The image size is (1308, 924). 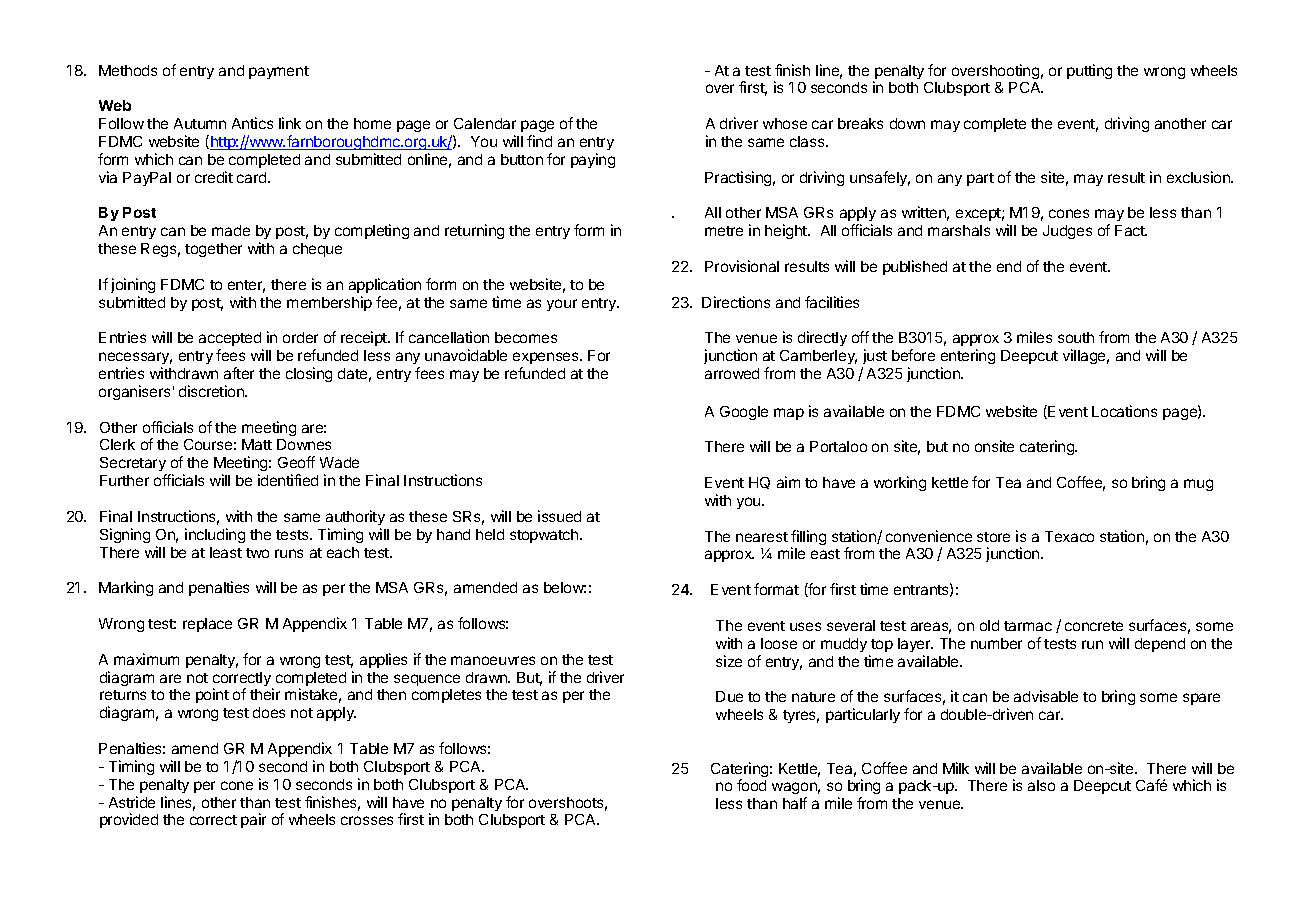 I want to click on putting, so click(x=1089, y=71).
